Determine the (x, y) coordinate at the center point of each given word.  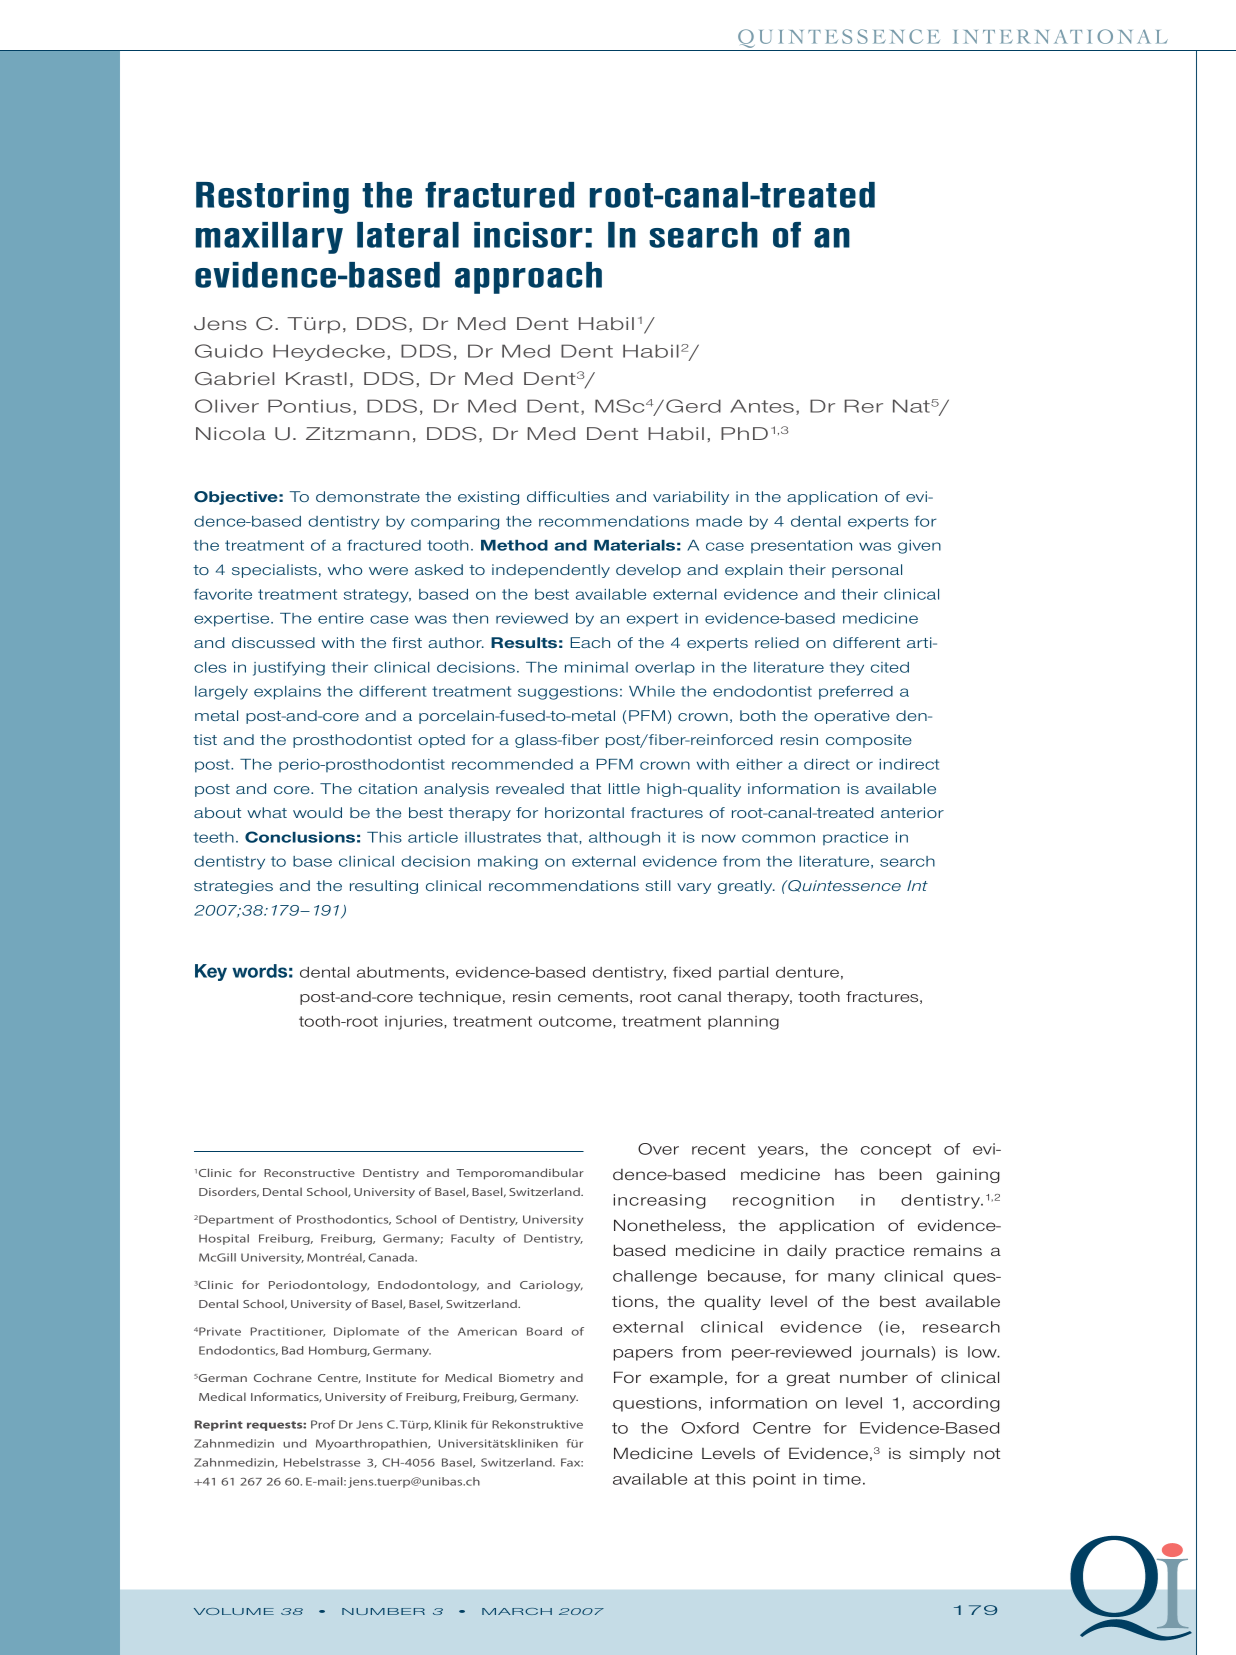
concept (896, 1151)
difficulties (568, 496)
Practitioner (288, 1332)
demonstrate (368, 496)
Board (544, 1331)
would (317, 812)
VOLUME (234, 1611)
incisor (528, 235)
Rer (864, 406)
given (919, 547)
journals (896, 1353)
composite (869, 741)
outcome (576, 1021)
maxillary (269, 238)
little (624, 788)
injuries (415, 1023)
